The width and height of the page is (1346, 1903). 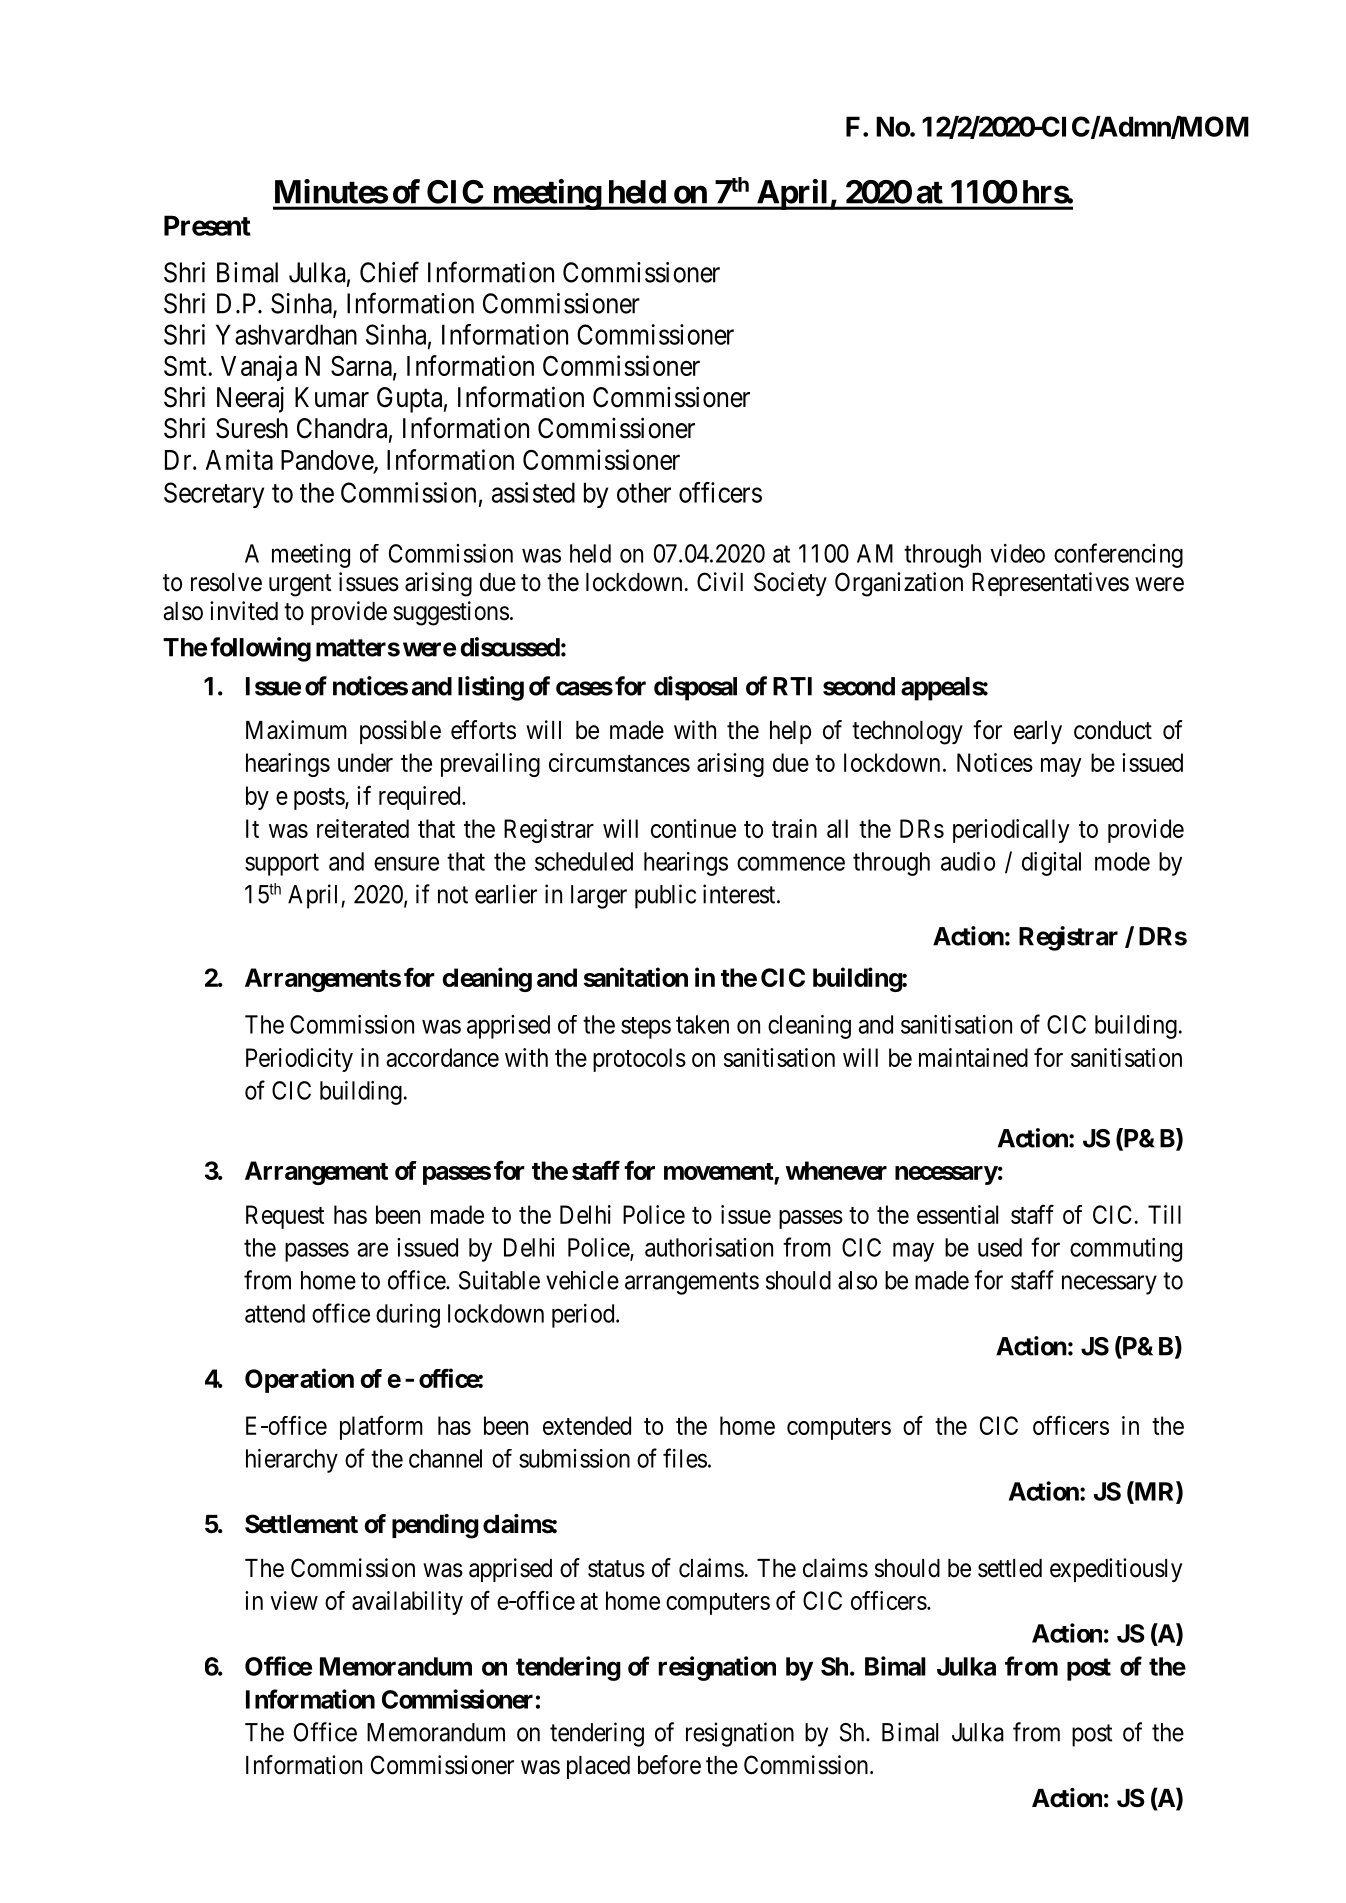 What do you see at coordinates (389, 272) in the page?
I see `Chief` at bounding box center [389, 272].
